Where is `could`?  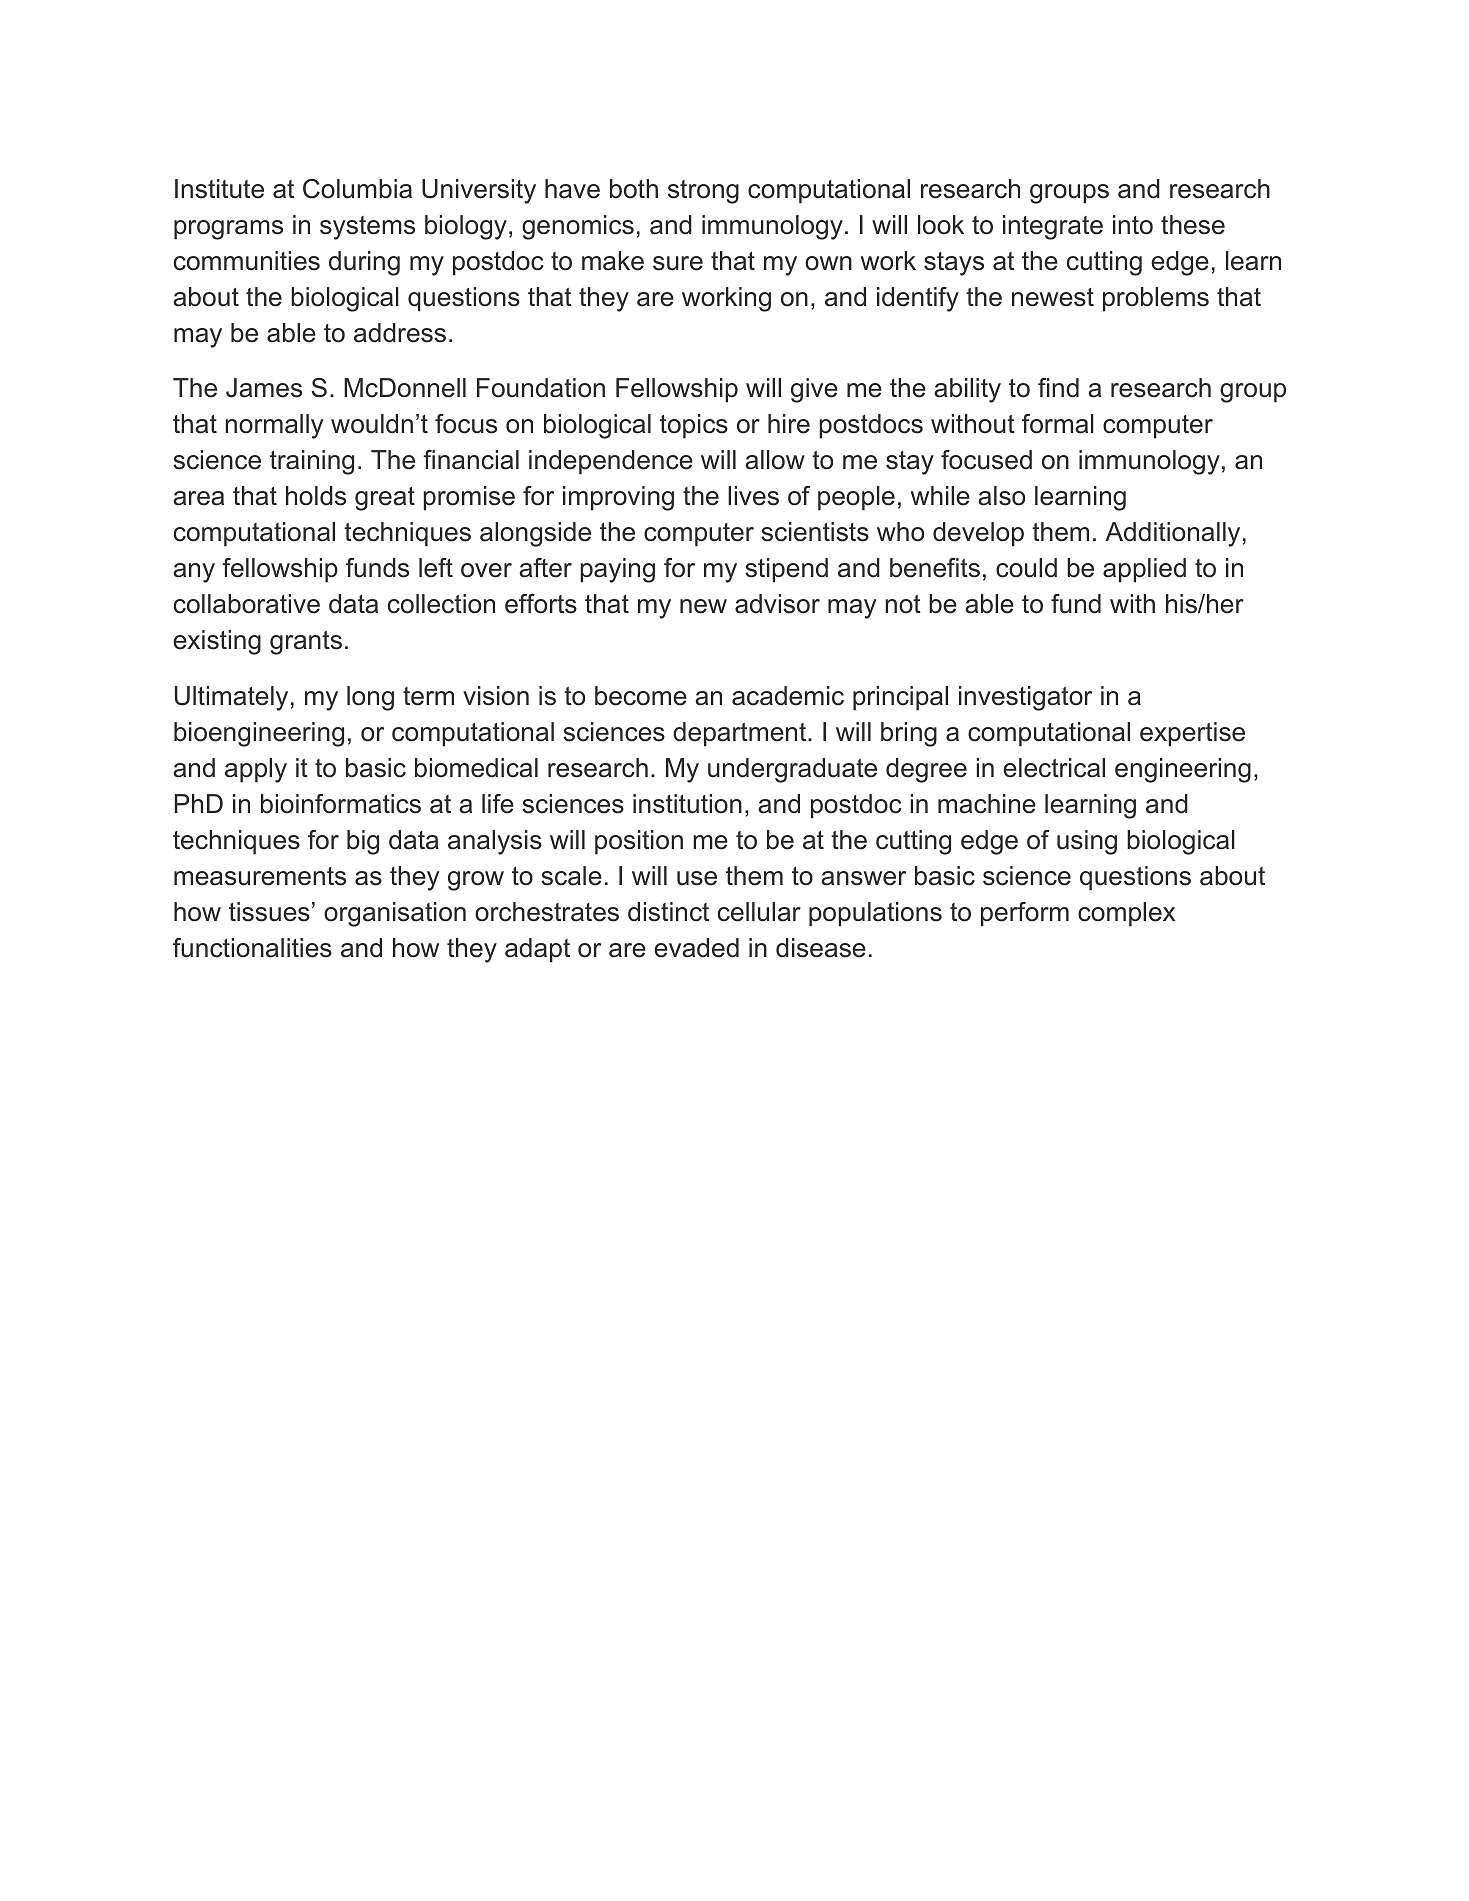 could is located at coordinates (1026, 568).
